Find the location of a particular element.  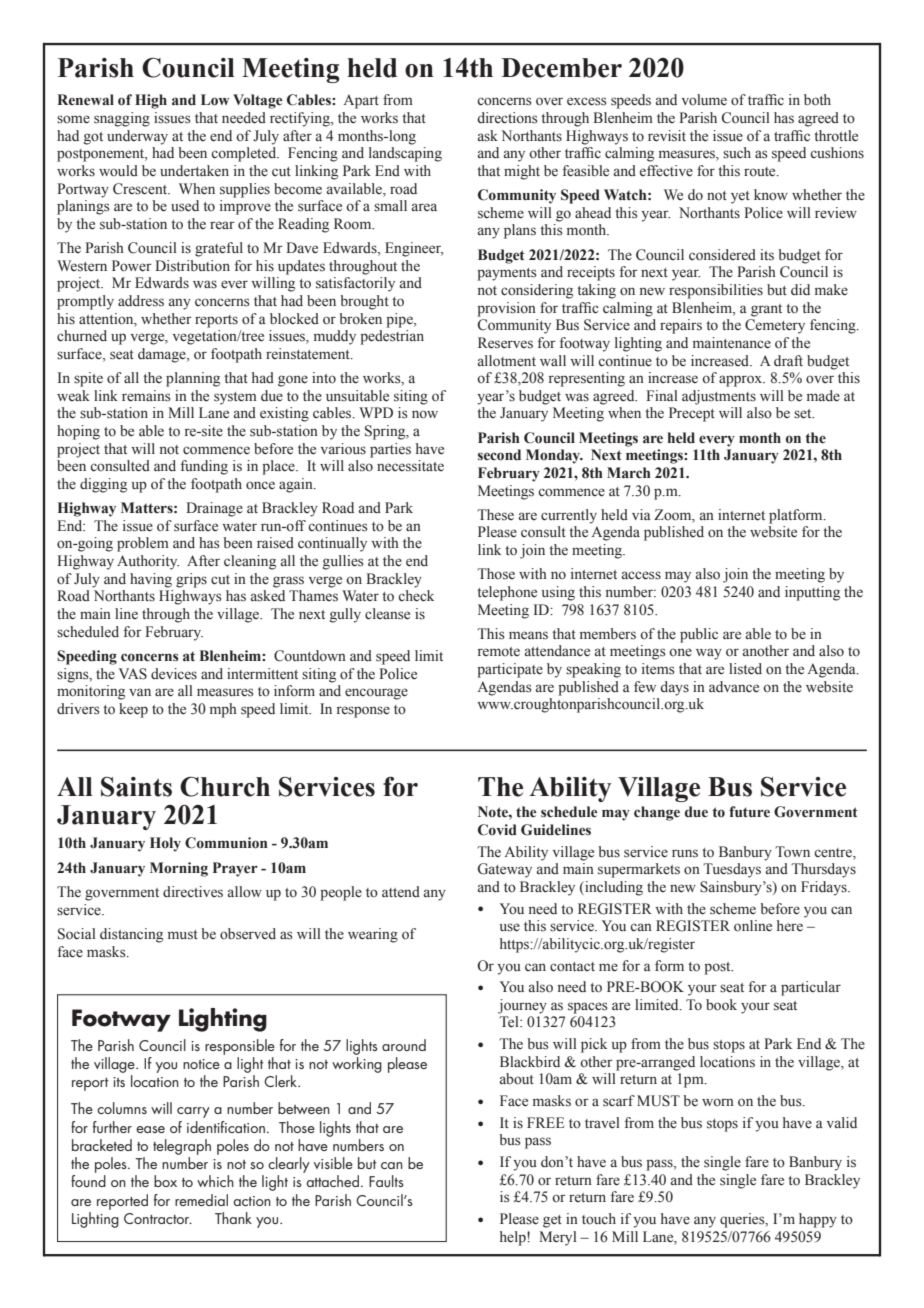

Faults is located at coordinates (386, 1181).
